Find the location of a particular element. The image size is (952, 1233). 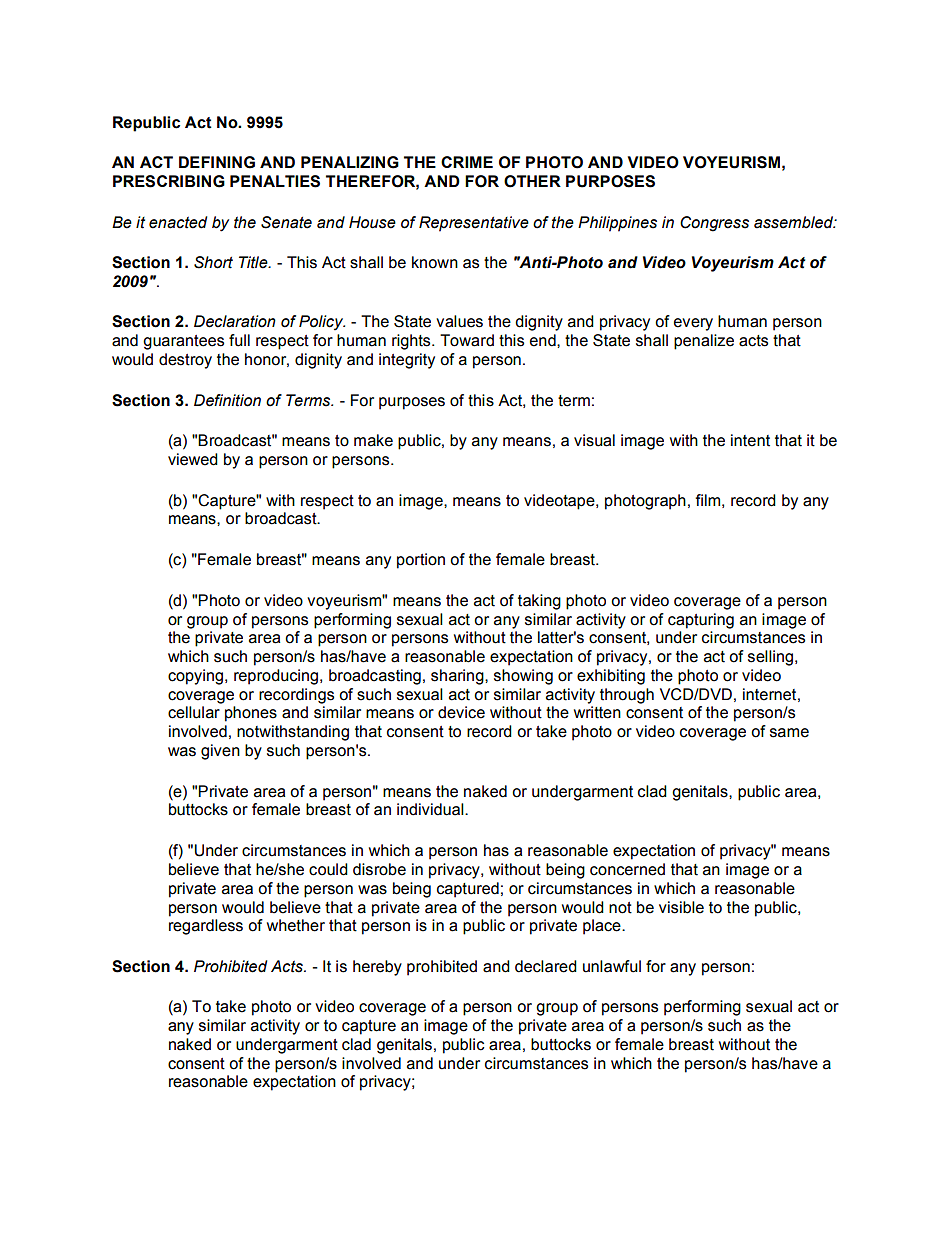

capturing is located at coordinates (701, 621).
